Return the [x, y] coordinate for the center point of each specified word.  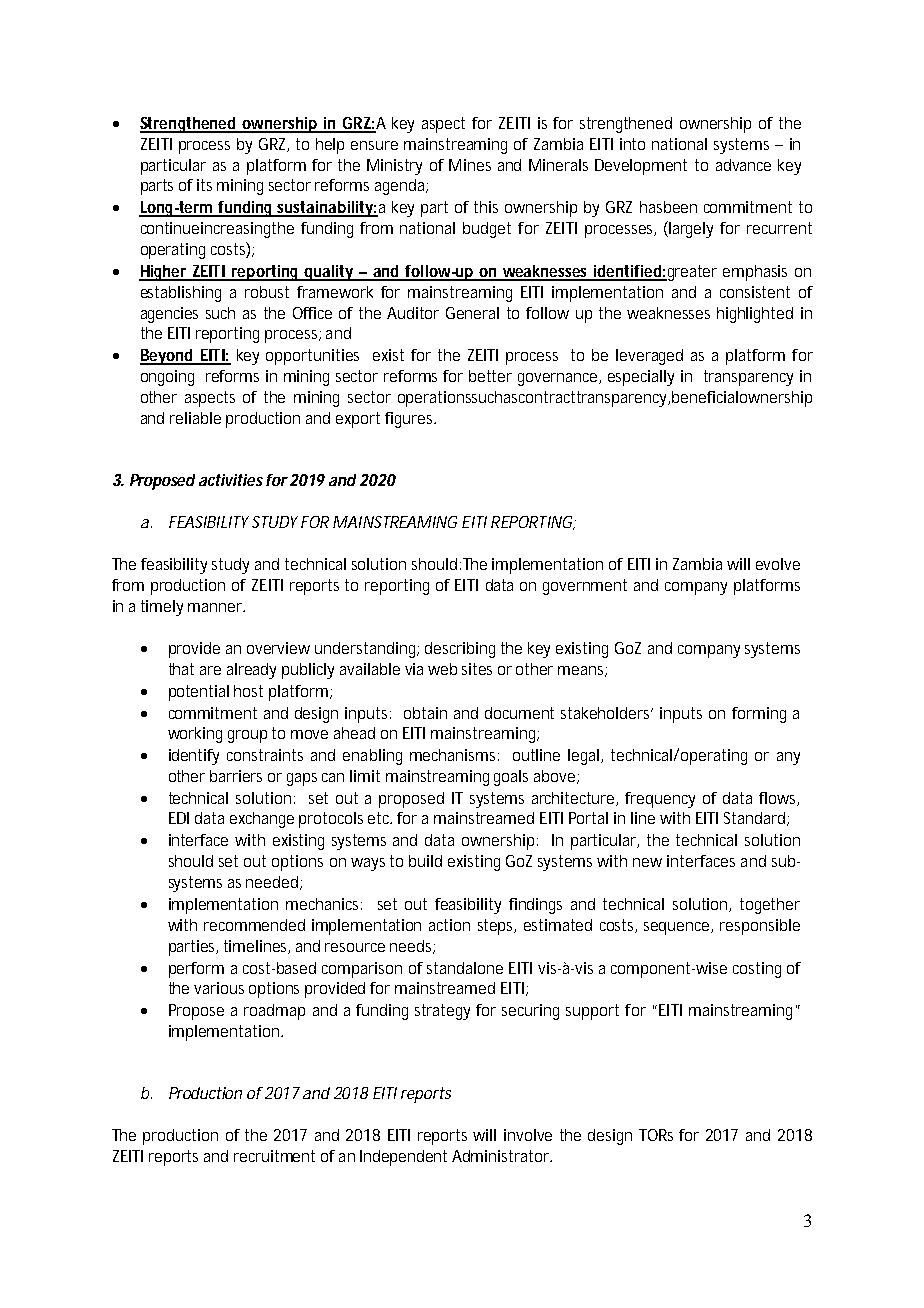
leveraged [649, 357]
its [204, 185]
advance [743, 165]
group [247, 736]
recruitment [274, 1156]
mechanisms [452, 755]
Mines [470, 165]
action [449, 925]
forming [759, 715]
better [490, 376]
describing [460, 650]
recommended [254, 925]
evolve [778, 564]
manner [216, 607]
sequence [676, 928]
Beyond [167, 357]
